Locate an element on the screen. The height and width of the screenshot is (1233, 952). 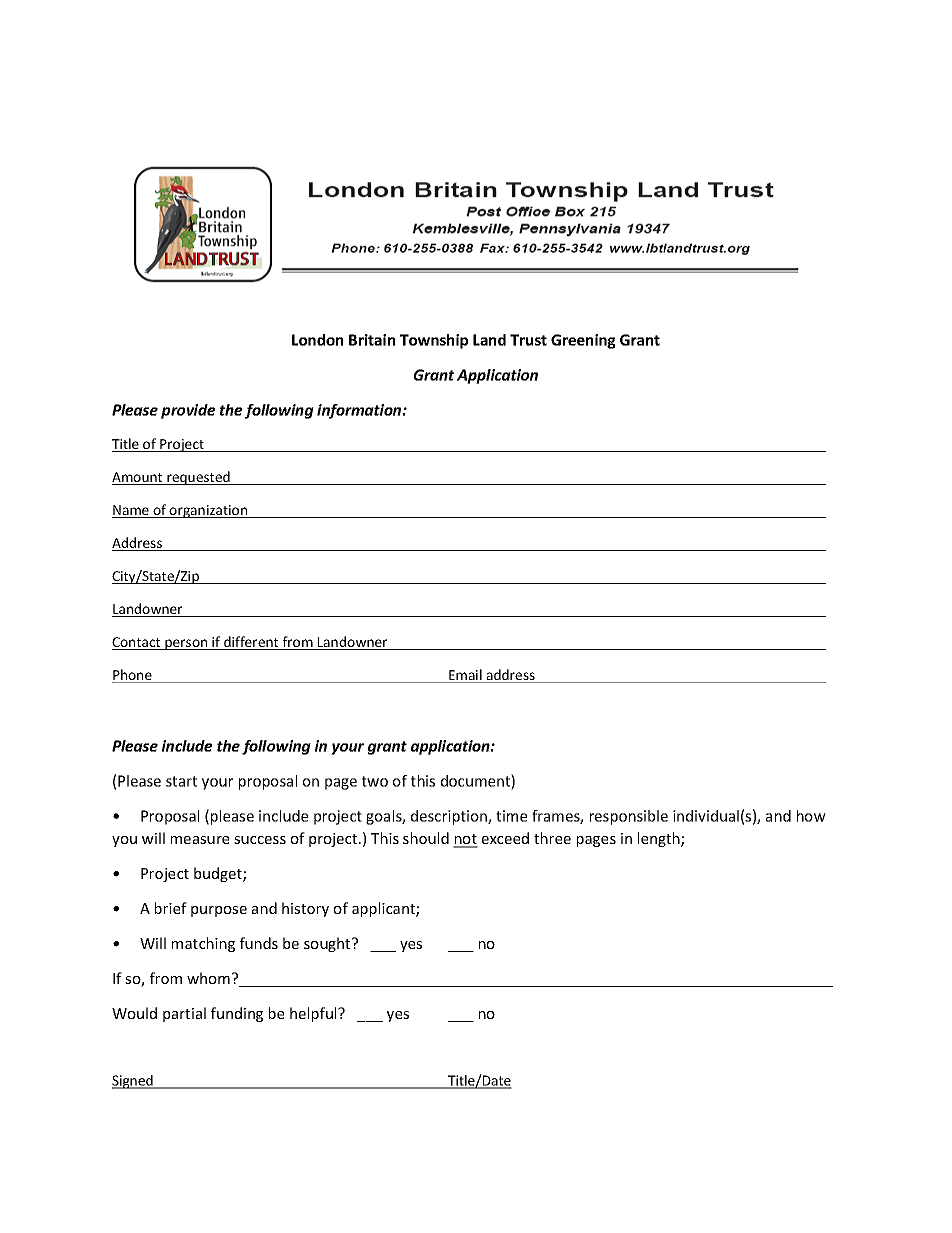
time is located at coordinates (511, 816).
